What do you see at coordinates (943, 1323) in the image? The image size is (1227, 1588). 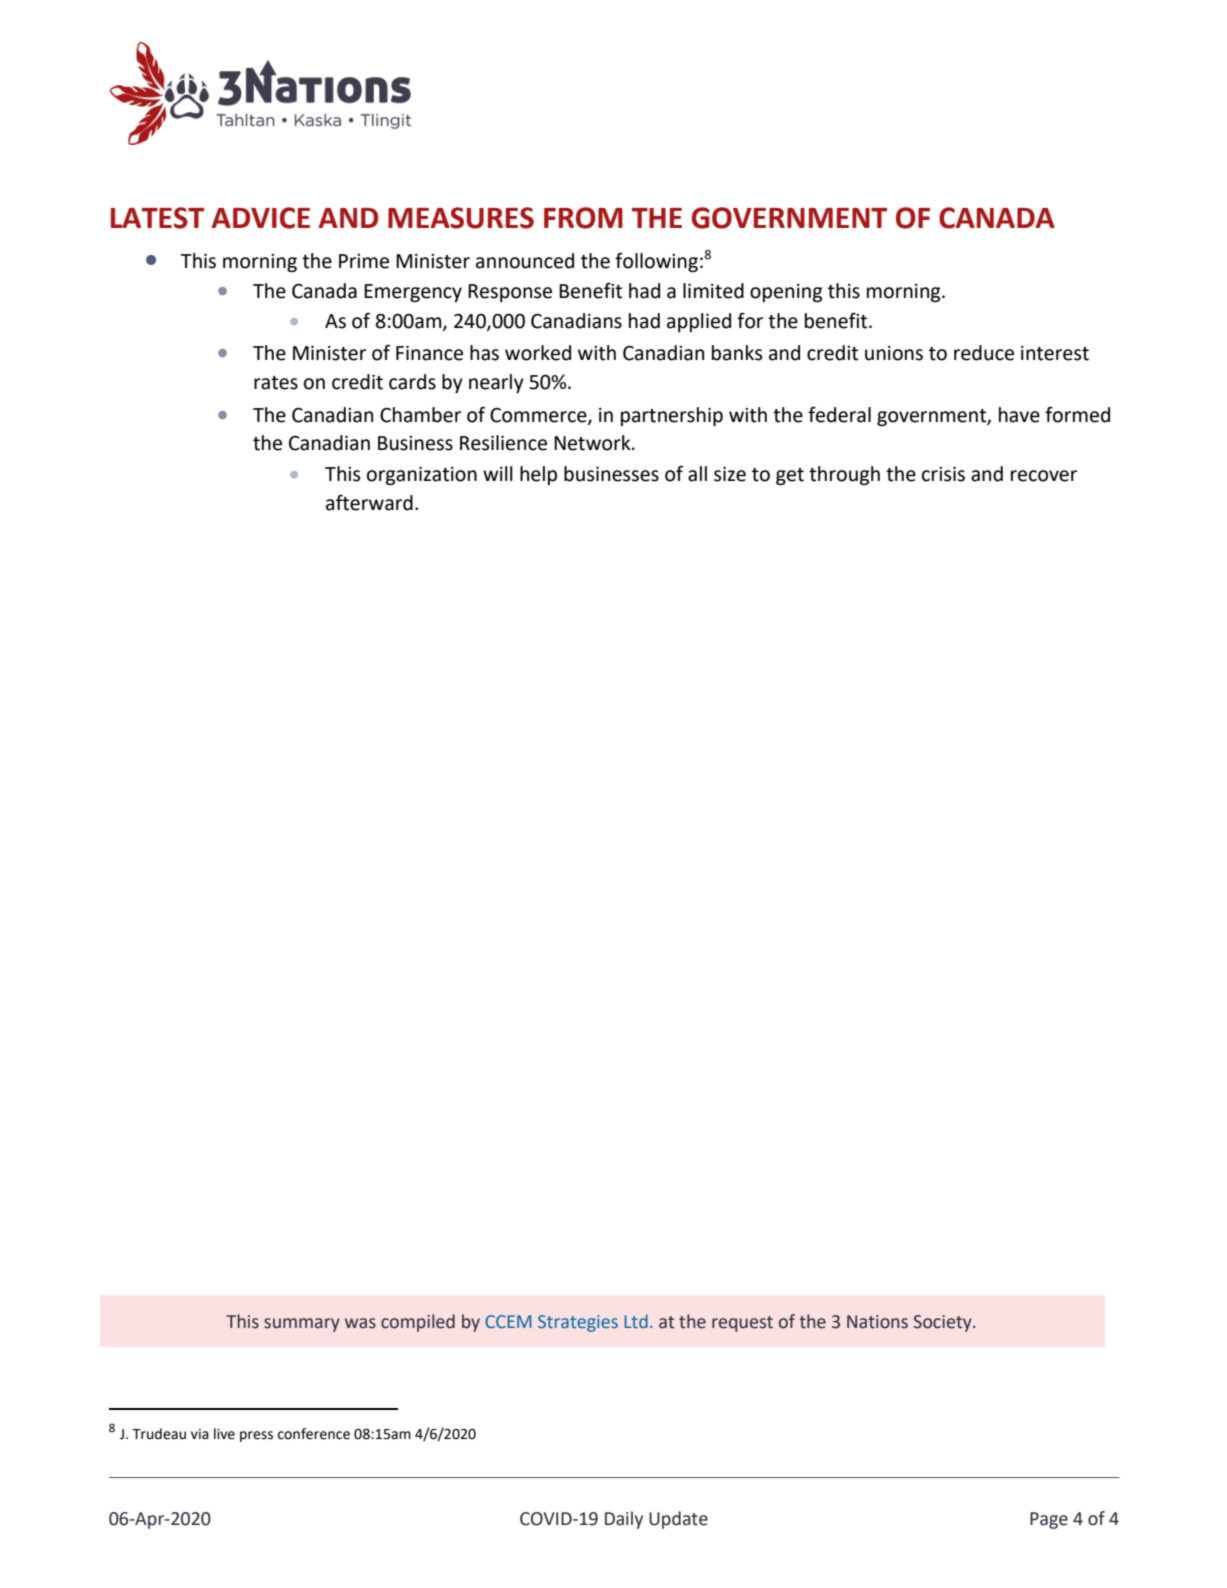 I see `Society` at bounding box center [943, 1323].
